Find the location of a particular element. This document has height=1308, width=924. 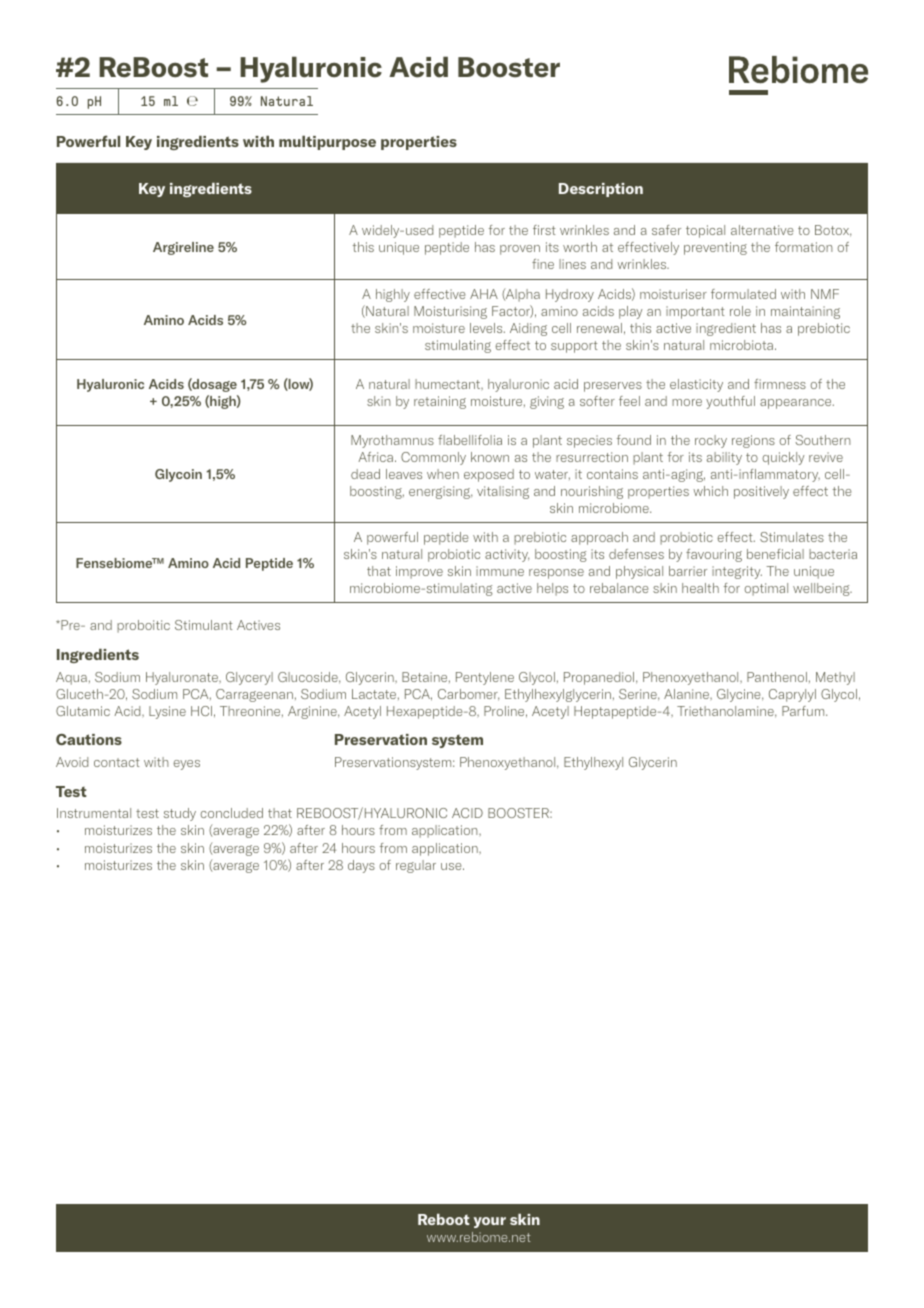

multipurpose is located at coordinates (327, 143).
